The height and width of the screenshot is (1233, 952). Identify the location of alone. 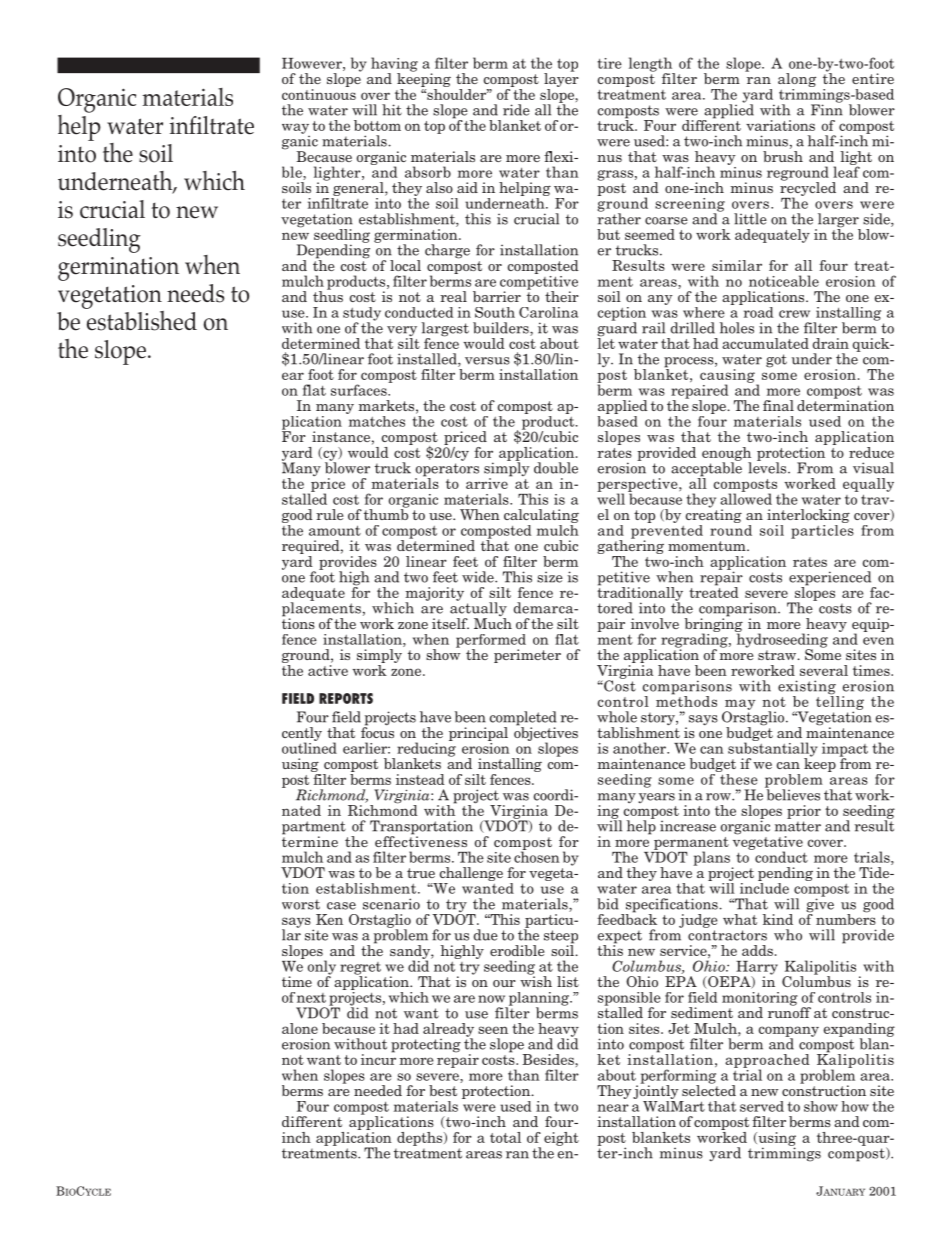
(300, 1028).
